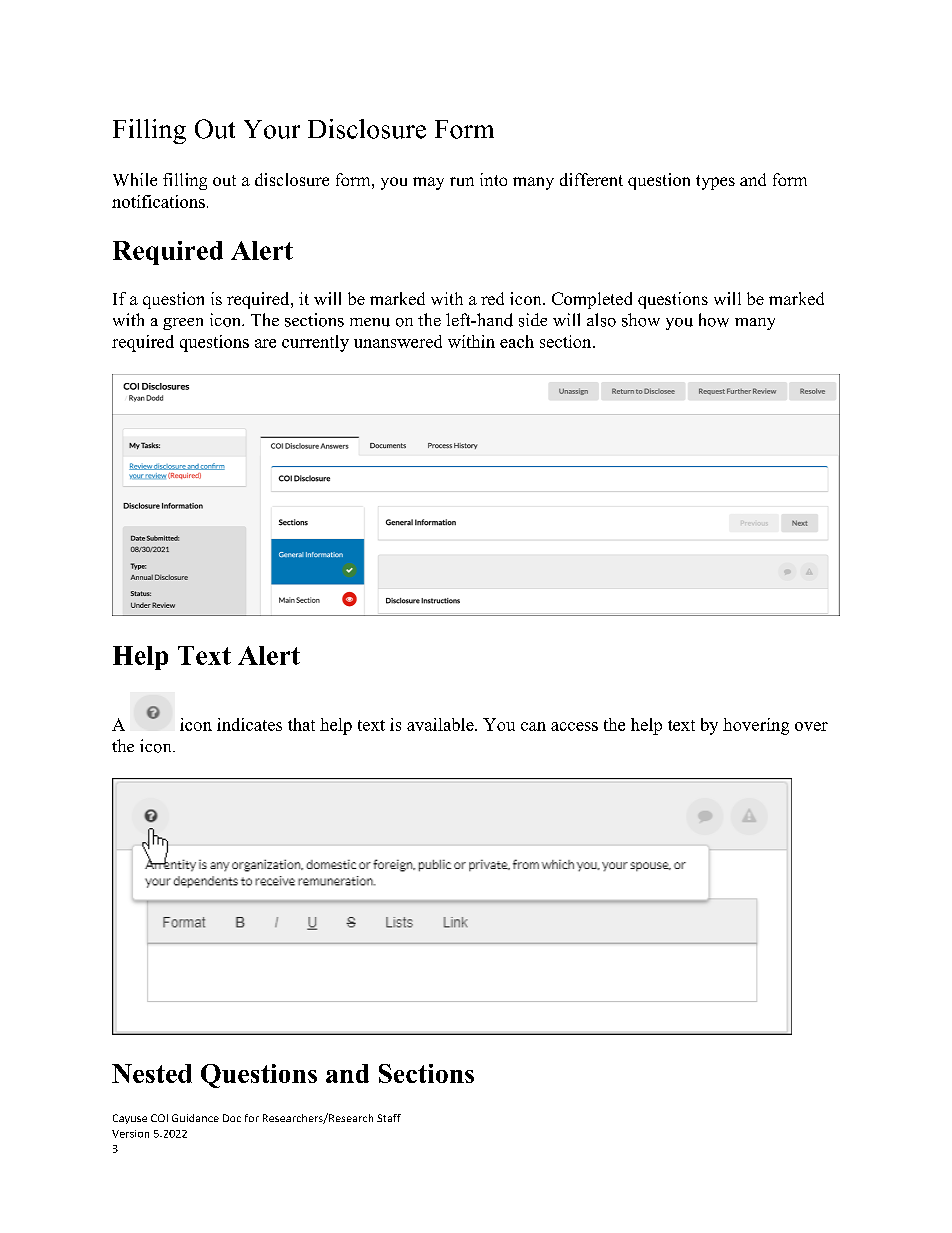 This page has width=952, height=1233. What do you see at coordinates (398, 341) in the page?
I see `unanswered` at bounding box center [398, 341].
